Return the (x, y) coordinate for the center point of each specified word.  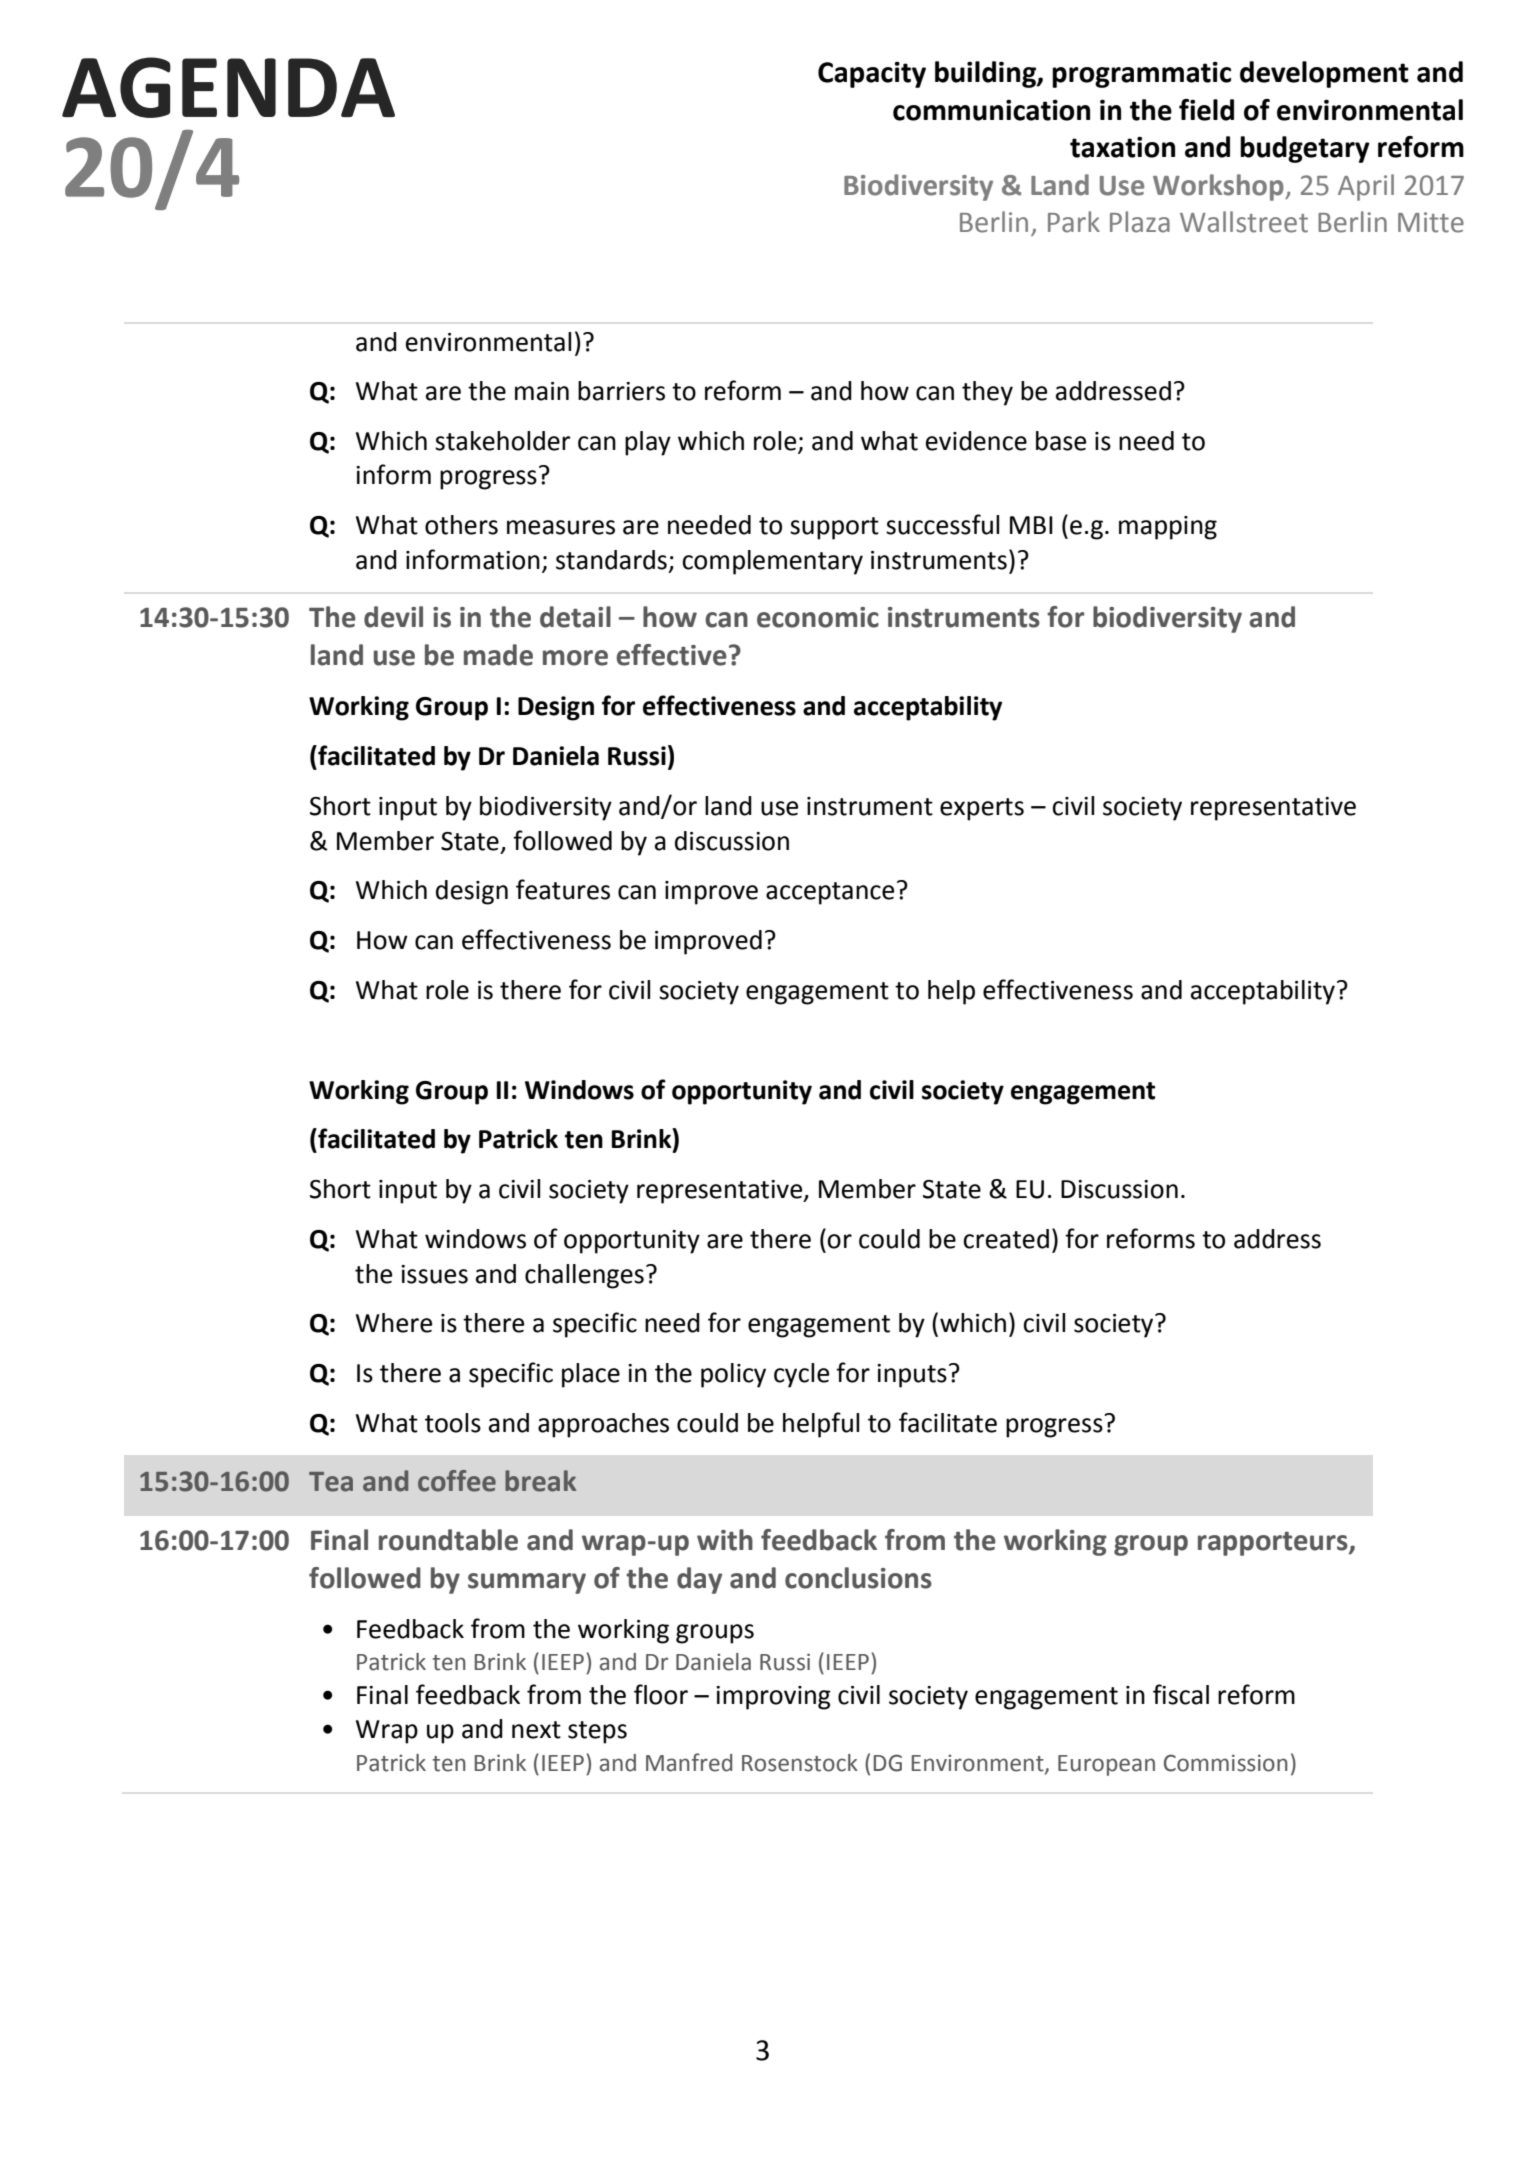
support (834, 528)
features (563, 889)
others (461, 525)
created (1006, 1239)
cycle (801, 1375)
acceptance (830, 893)
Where (394, 1323)
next (536, 1730)
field (1206, 110)
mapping (1168, 528)
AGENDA (228, 87)
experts (982, 809)
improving (773, 1698)
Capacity (872, 75)
